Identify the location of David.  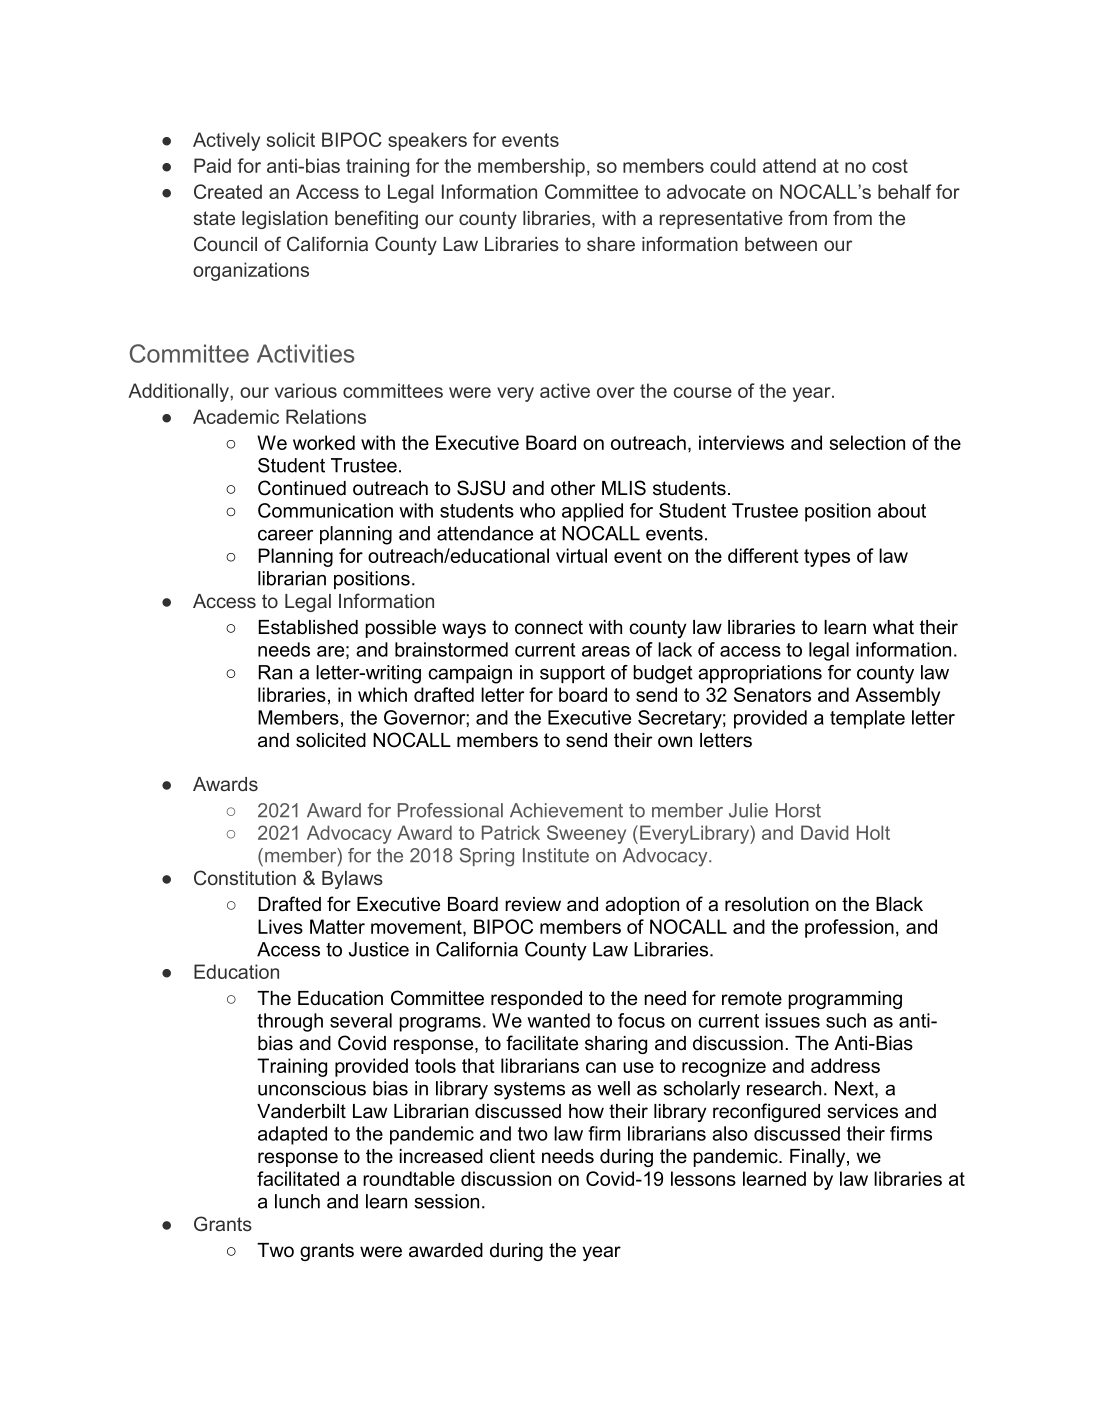
(825, 832).
